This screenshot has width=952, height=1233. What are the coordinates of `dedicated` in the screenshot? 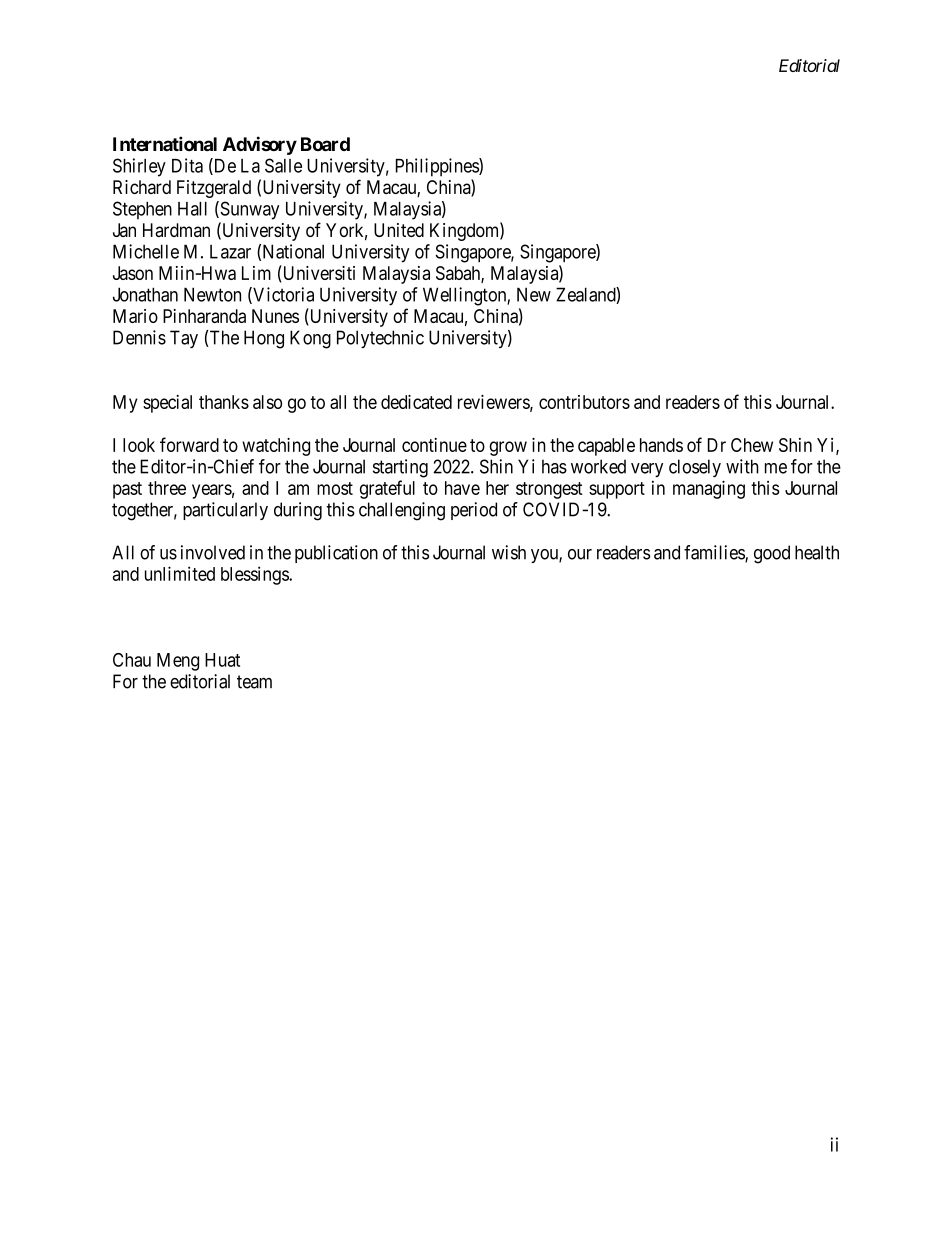 It's located at (416, 402).
